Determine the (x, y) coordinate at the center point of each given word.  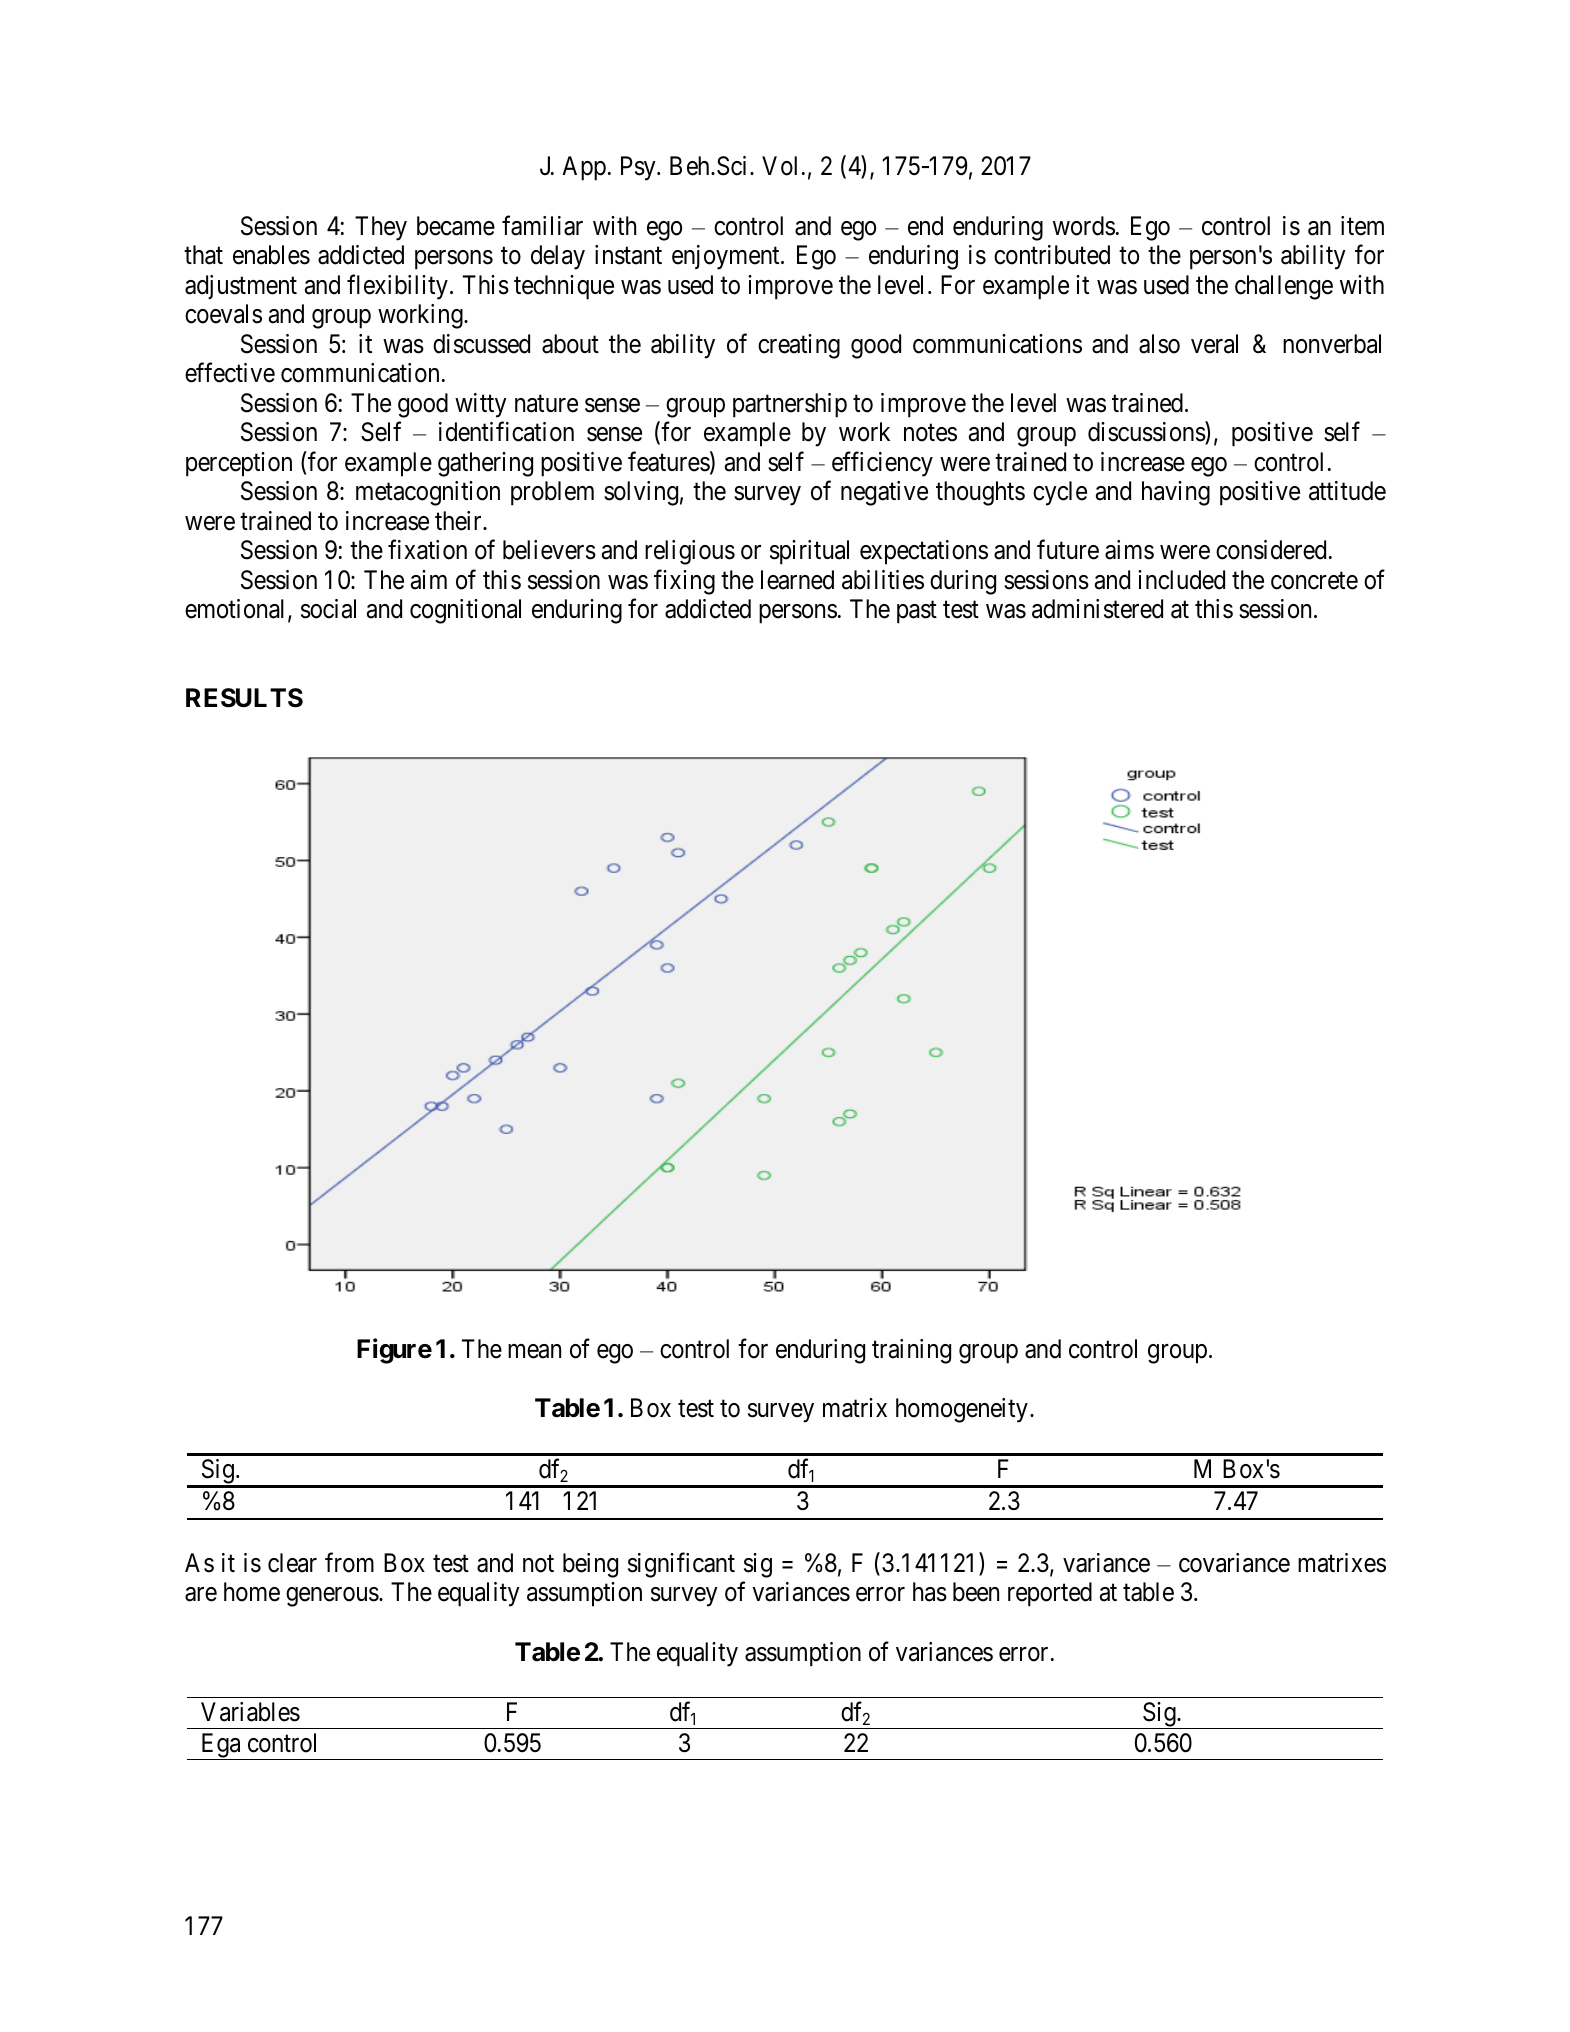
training (911, 1351)
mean (534, 1351)
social (328, 609)
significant (681, 1565)
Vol (779, 166)
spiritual (809, 552)
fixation (427, 550)
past (917, 613)
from (349, 1562)
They (381, 228)
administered (1097, 609)
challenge (1284, 287)
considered (1271, 550)
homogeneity (962, 1410)
